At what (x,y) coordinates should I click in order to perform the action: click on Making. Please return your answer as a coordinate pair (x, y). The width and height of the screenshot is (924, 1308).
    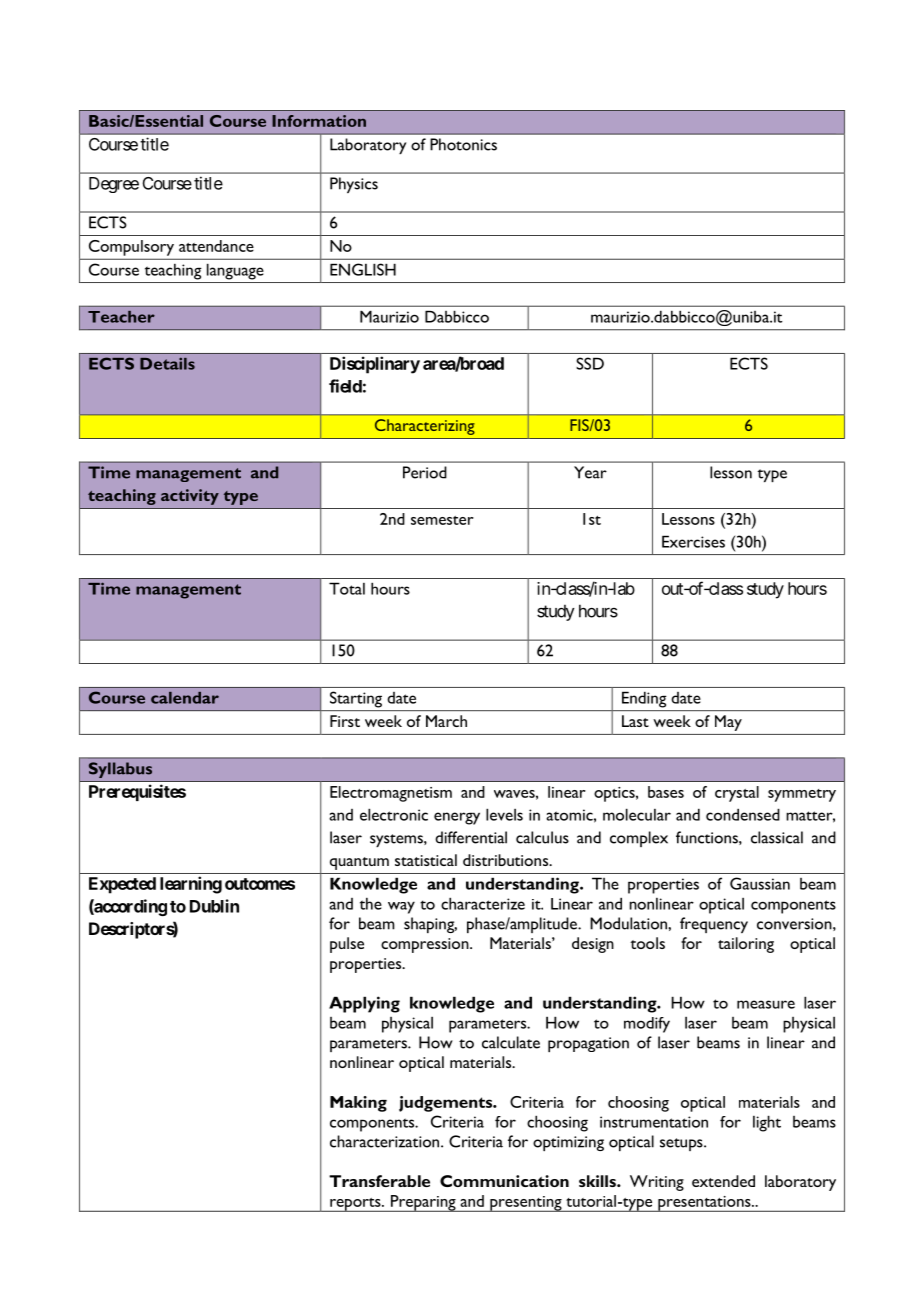
    Looking at the image, I should click on (358, 1104).
